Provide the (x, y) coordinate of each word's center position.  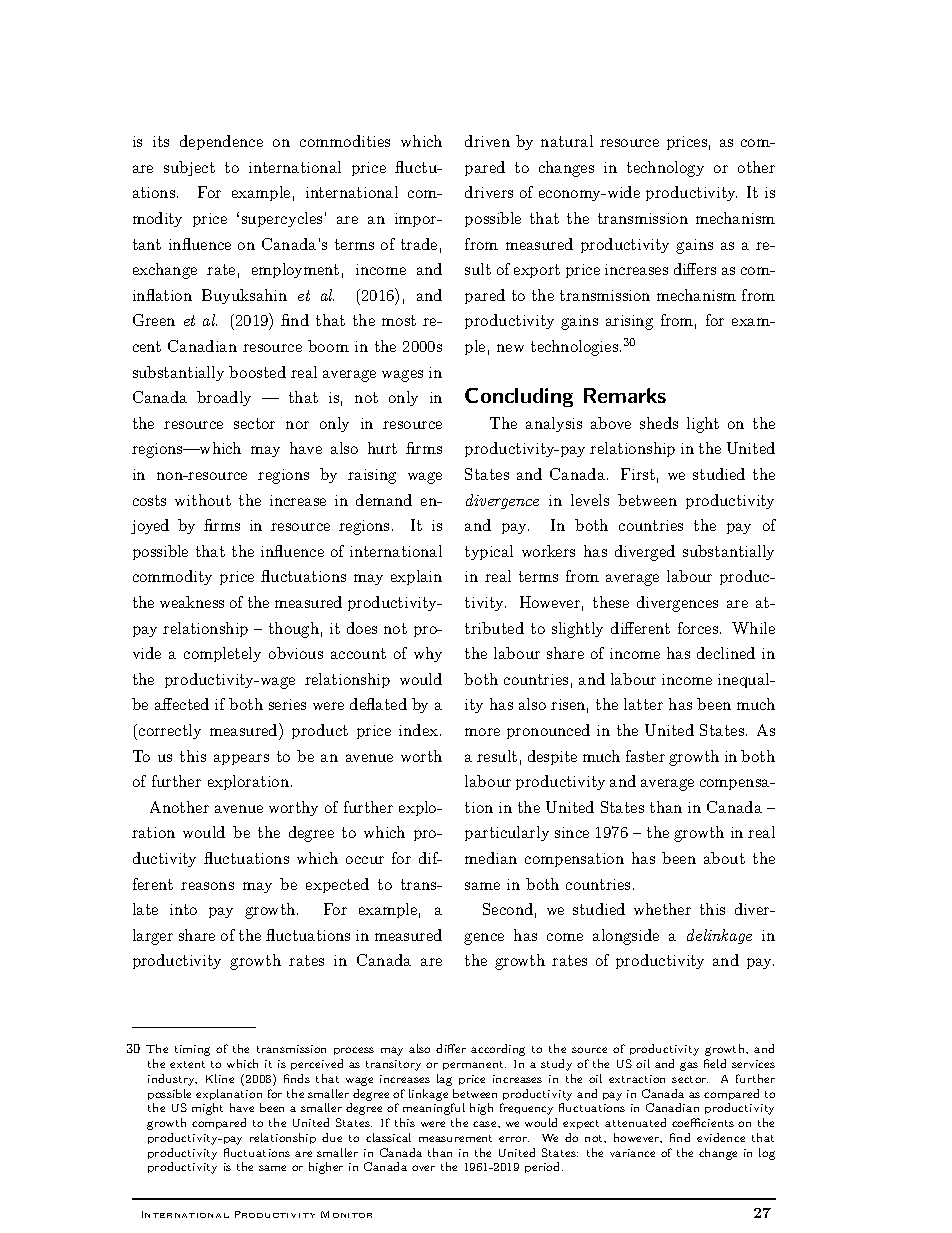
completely (222, 654)
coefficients (703, 1122)
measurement (455, 1138)
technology (665, 169)
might (207, 1109)
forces (698, 628)
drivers (489, 192)
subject (189, 168)
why (428, 654)
